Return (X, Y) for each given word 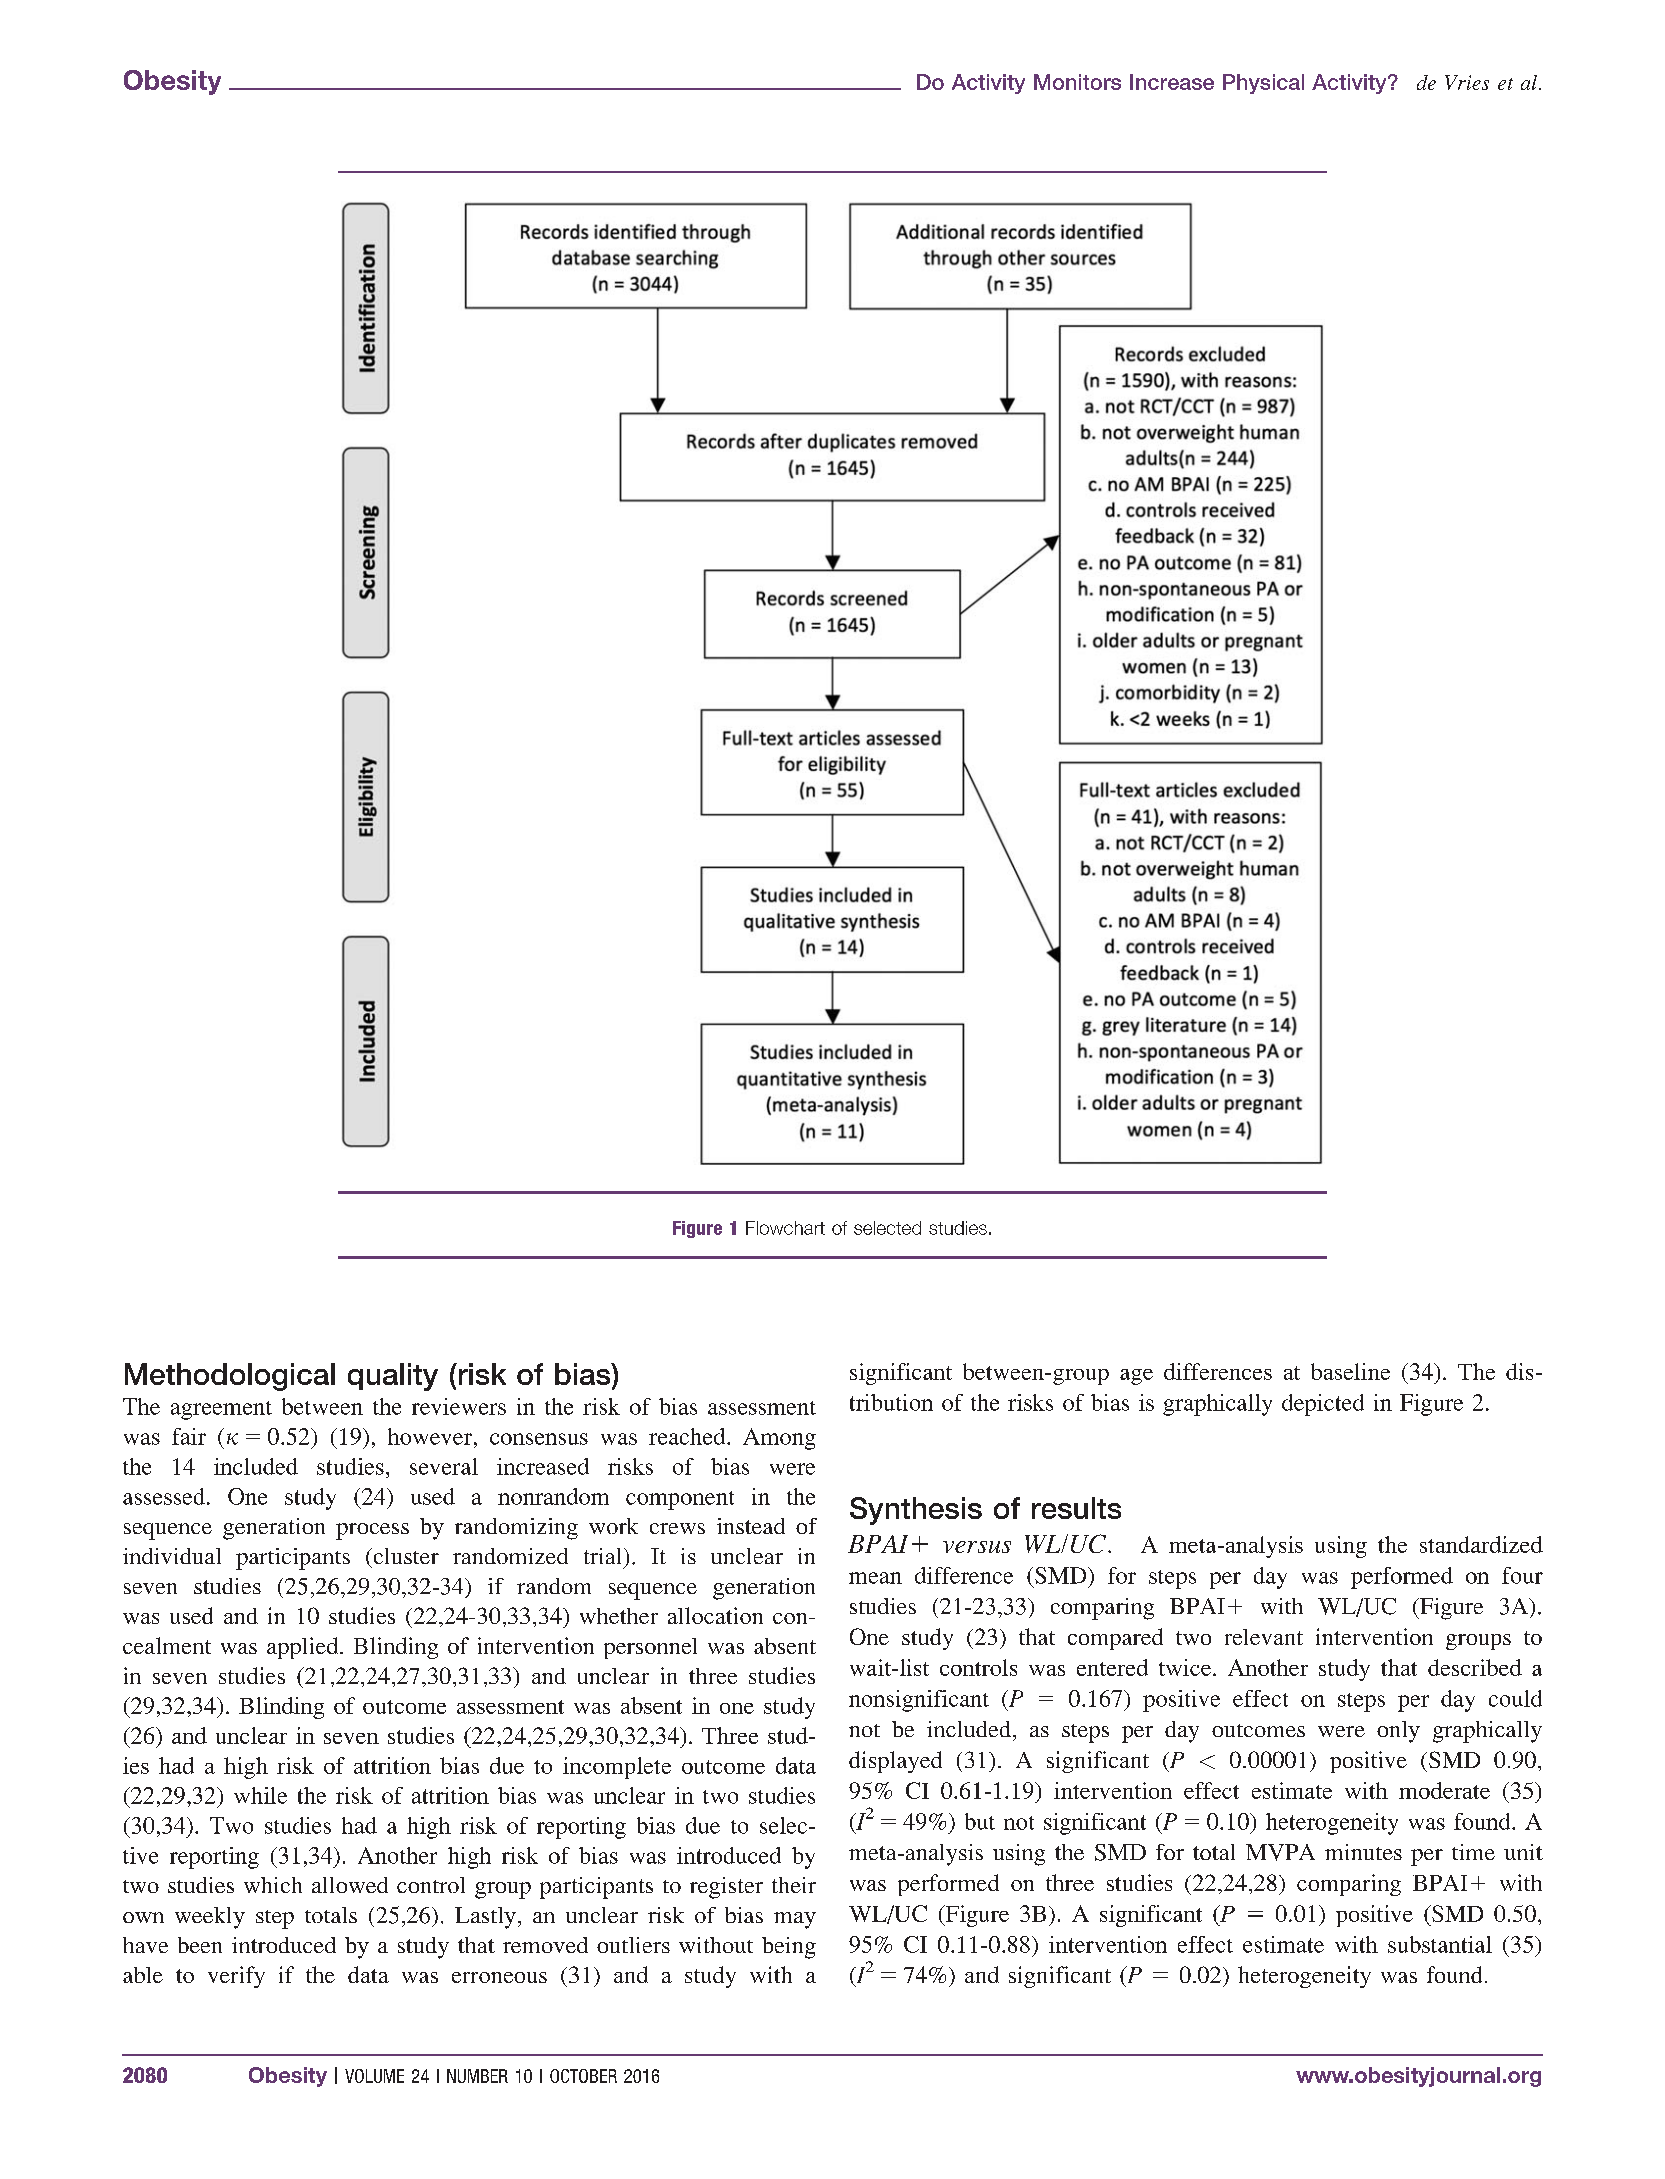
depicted (1323, 1405)
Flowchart (785, 1228)
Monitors (1077, 82)
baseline (1350, 1371)
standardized (1481, 1544)
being (789, 1948)
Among (779, 1439)
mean (875, 1578)
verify (236, 1977)
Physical (1263, 84)
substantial (1440, 1944)
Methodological (230, 1377)
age (1136, 1377)
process (372, 1531)
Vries (1467, 82)
